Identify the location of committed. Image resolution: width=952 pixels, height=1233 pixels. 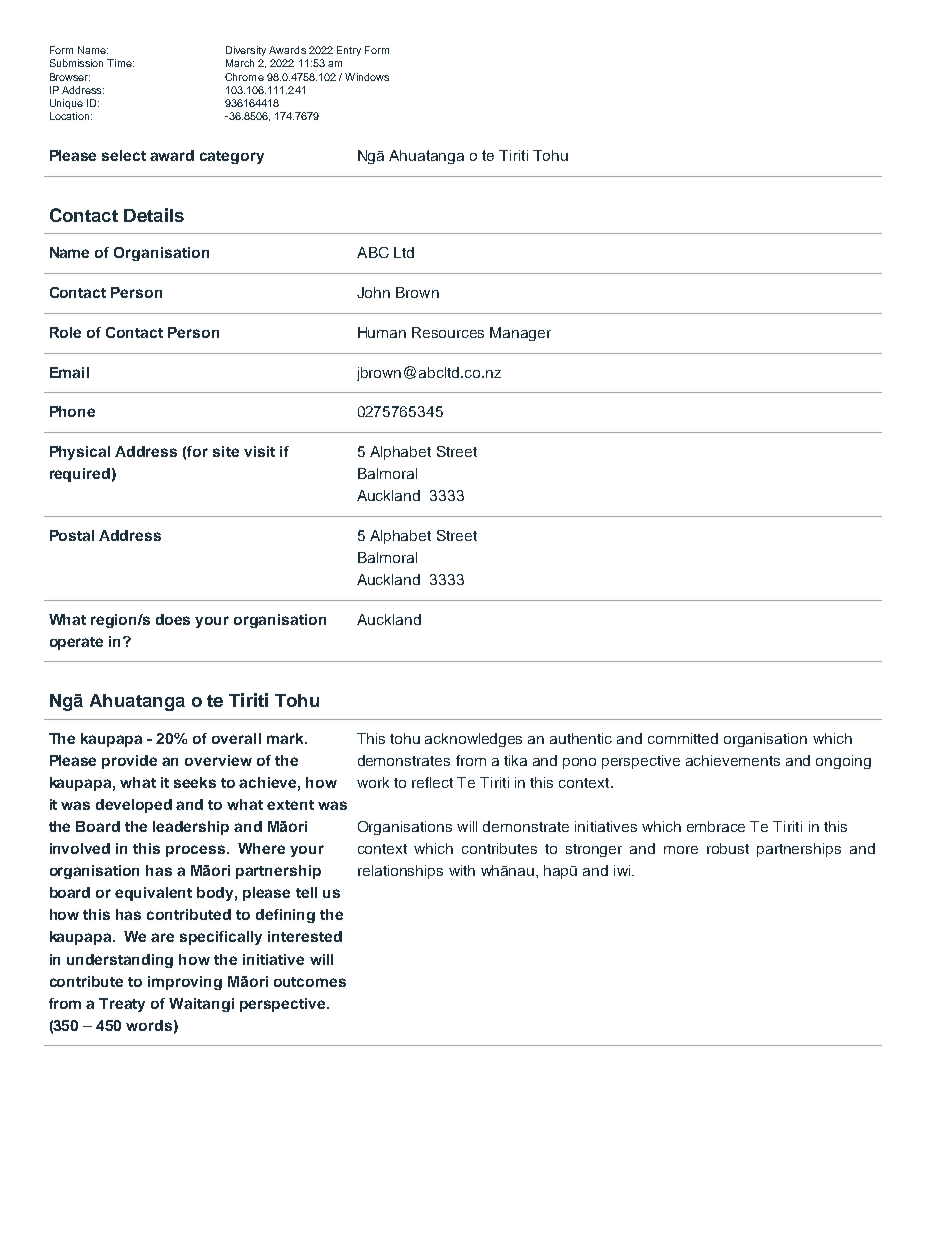
(683, 738).
